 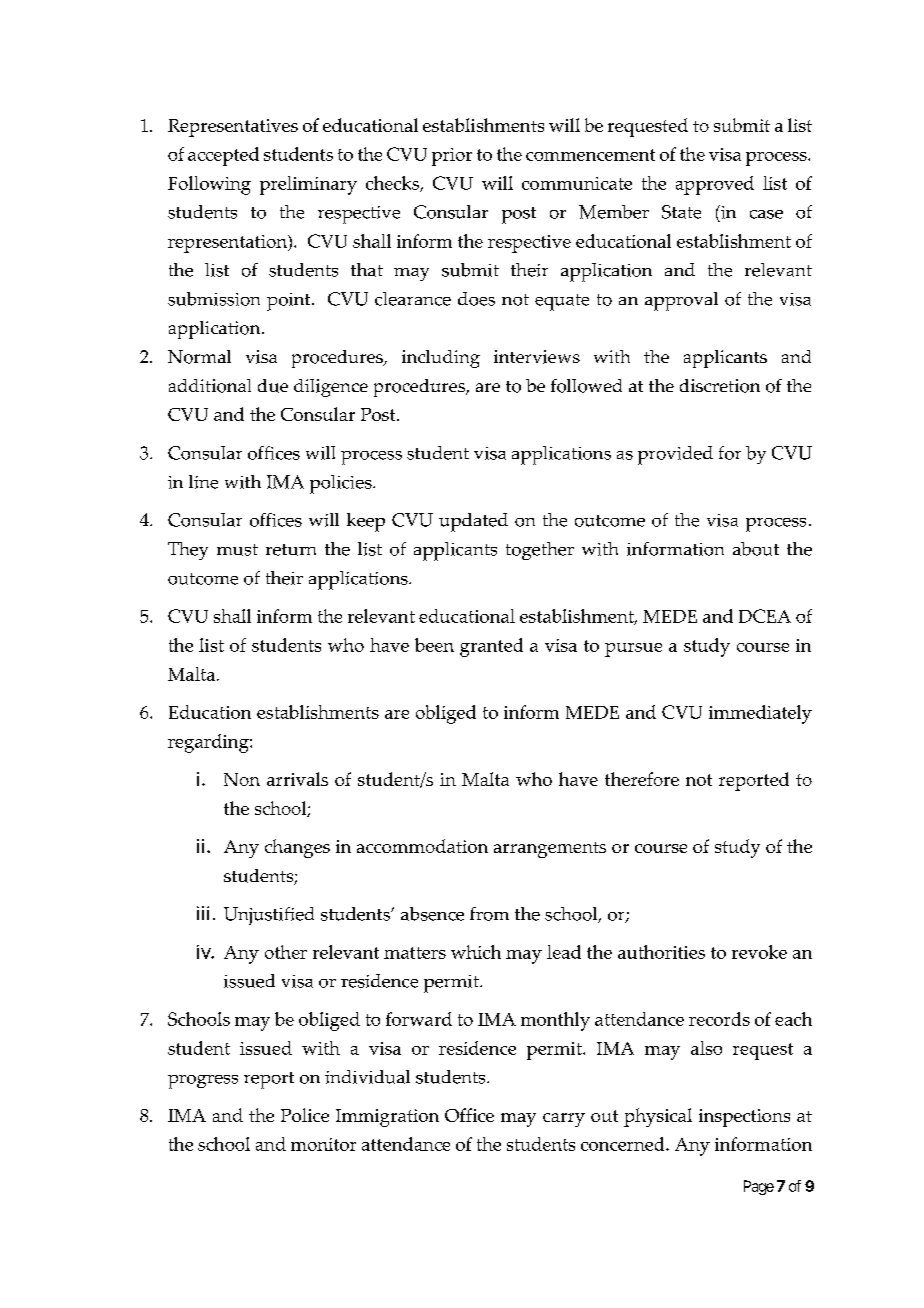 What do you see at coordinates (715, 185) in the document?
I see `approved` at bounding box center [715, 185].
